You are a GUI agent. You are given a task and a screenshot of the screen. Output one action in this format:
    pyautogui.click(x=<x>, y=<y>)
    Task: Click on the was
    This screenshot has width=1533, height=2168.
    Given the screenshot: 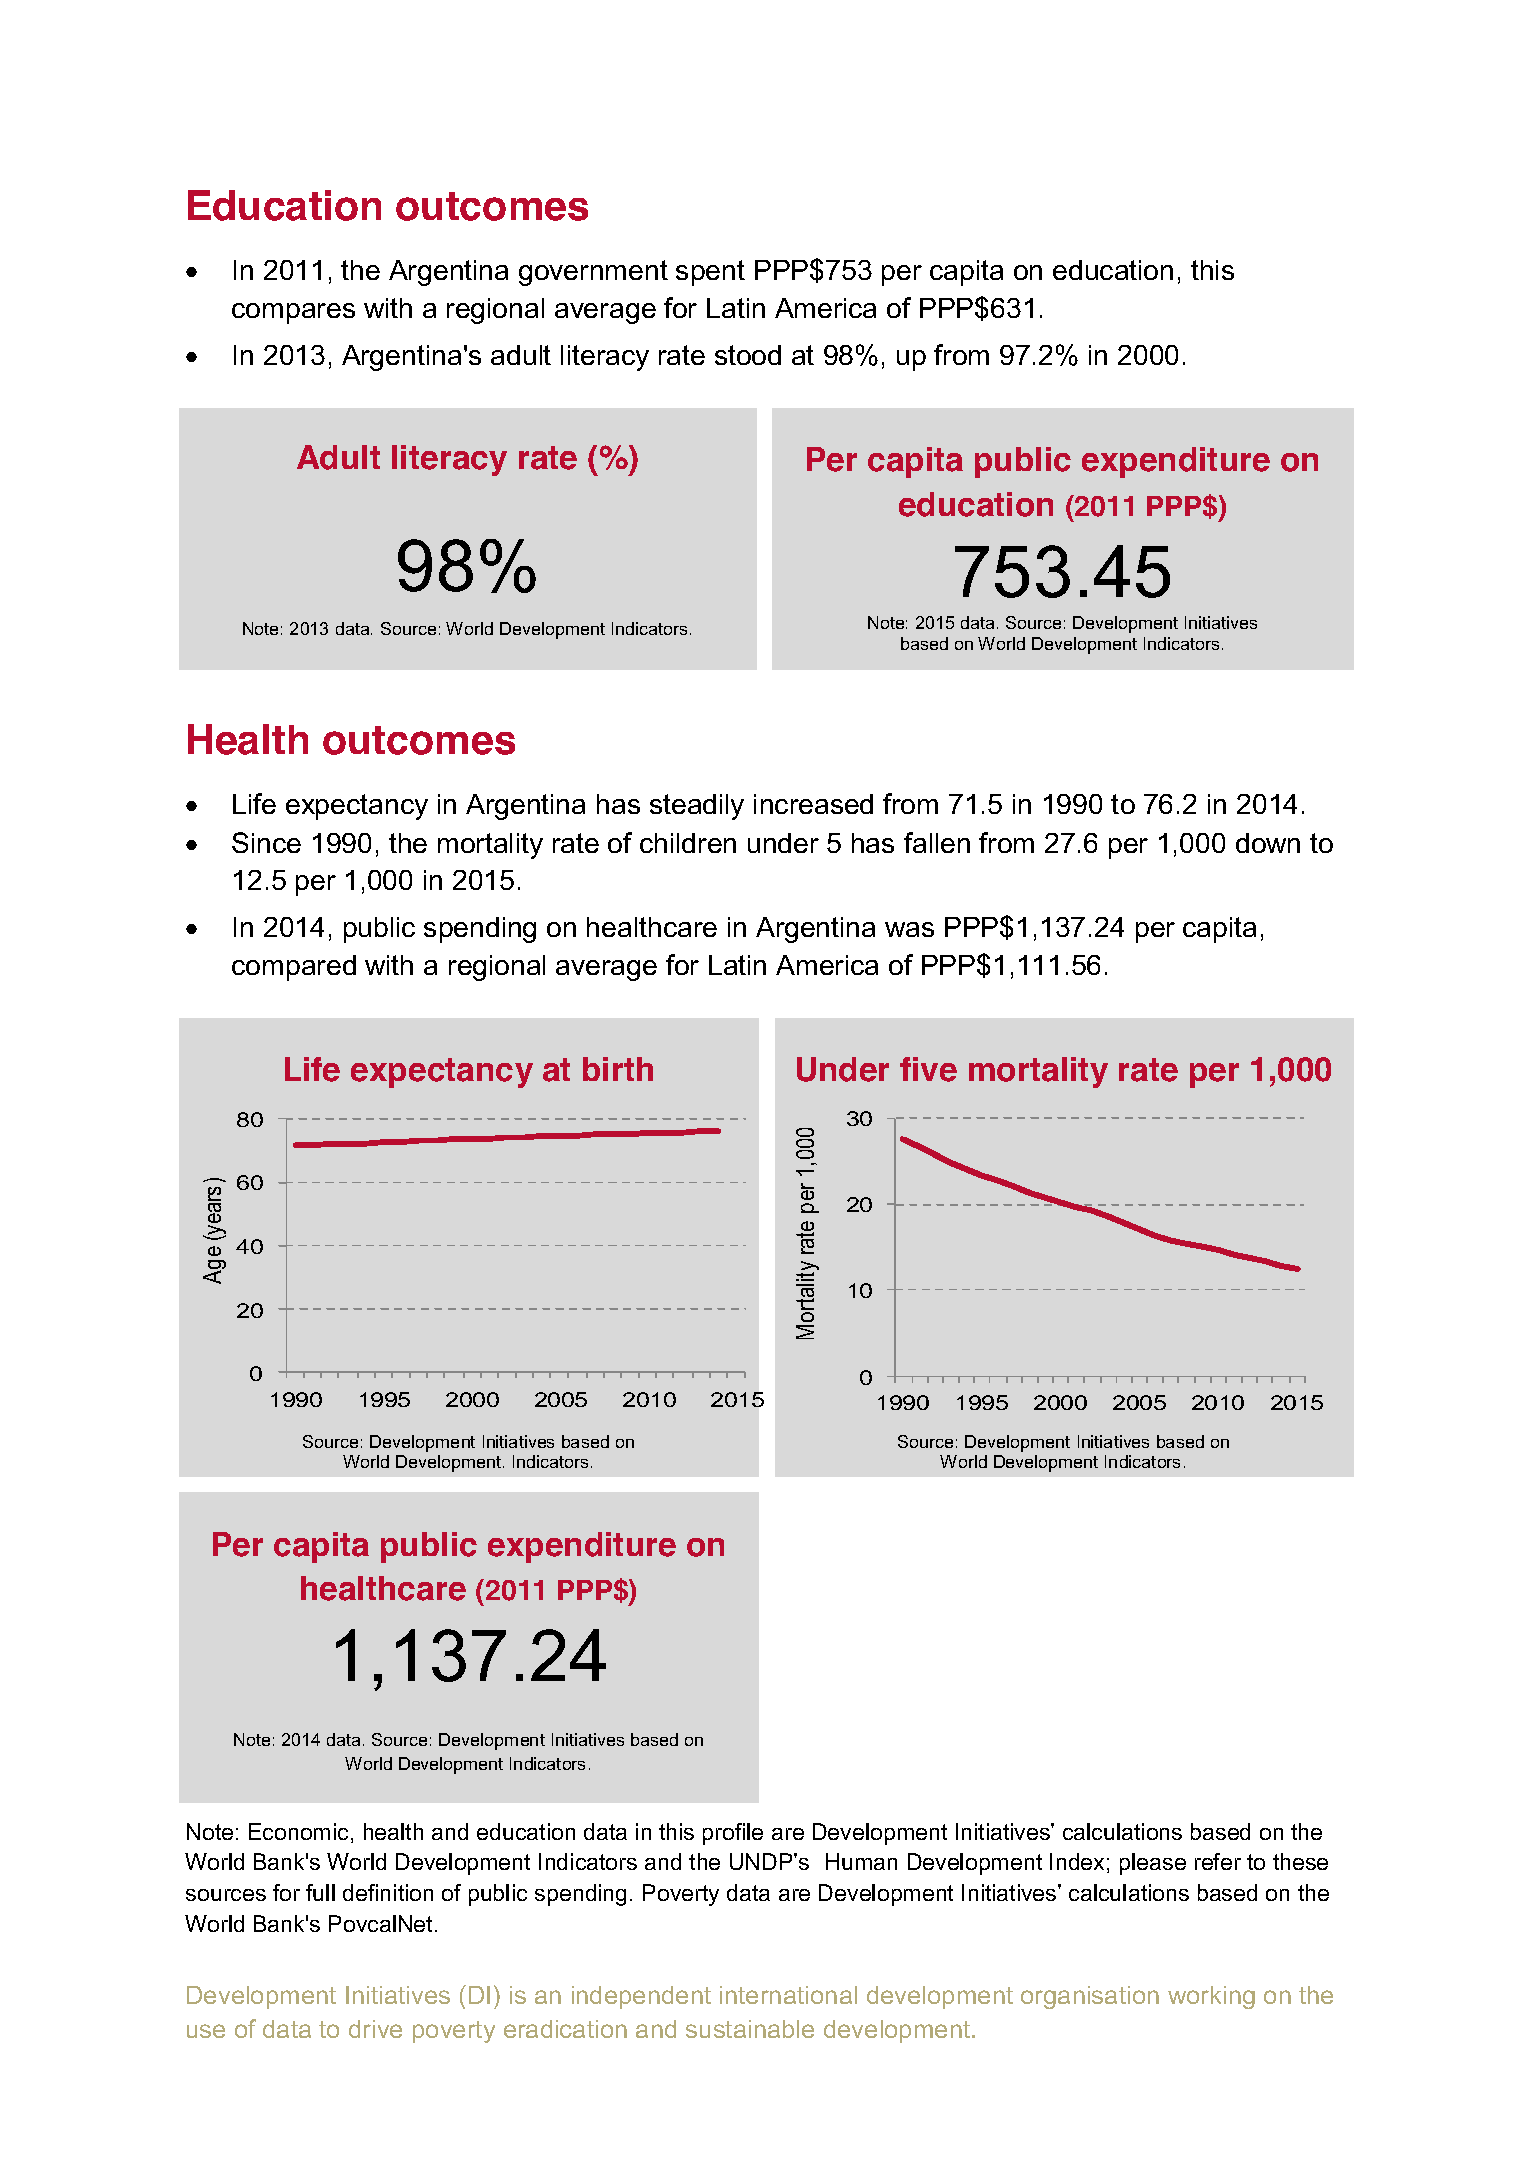 What is the action you would take?
    pyautogui.click(x=909, y=929)
